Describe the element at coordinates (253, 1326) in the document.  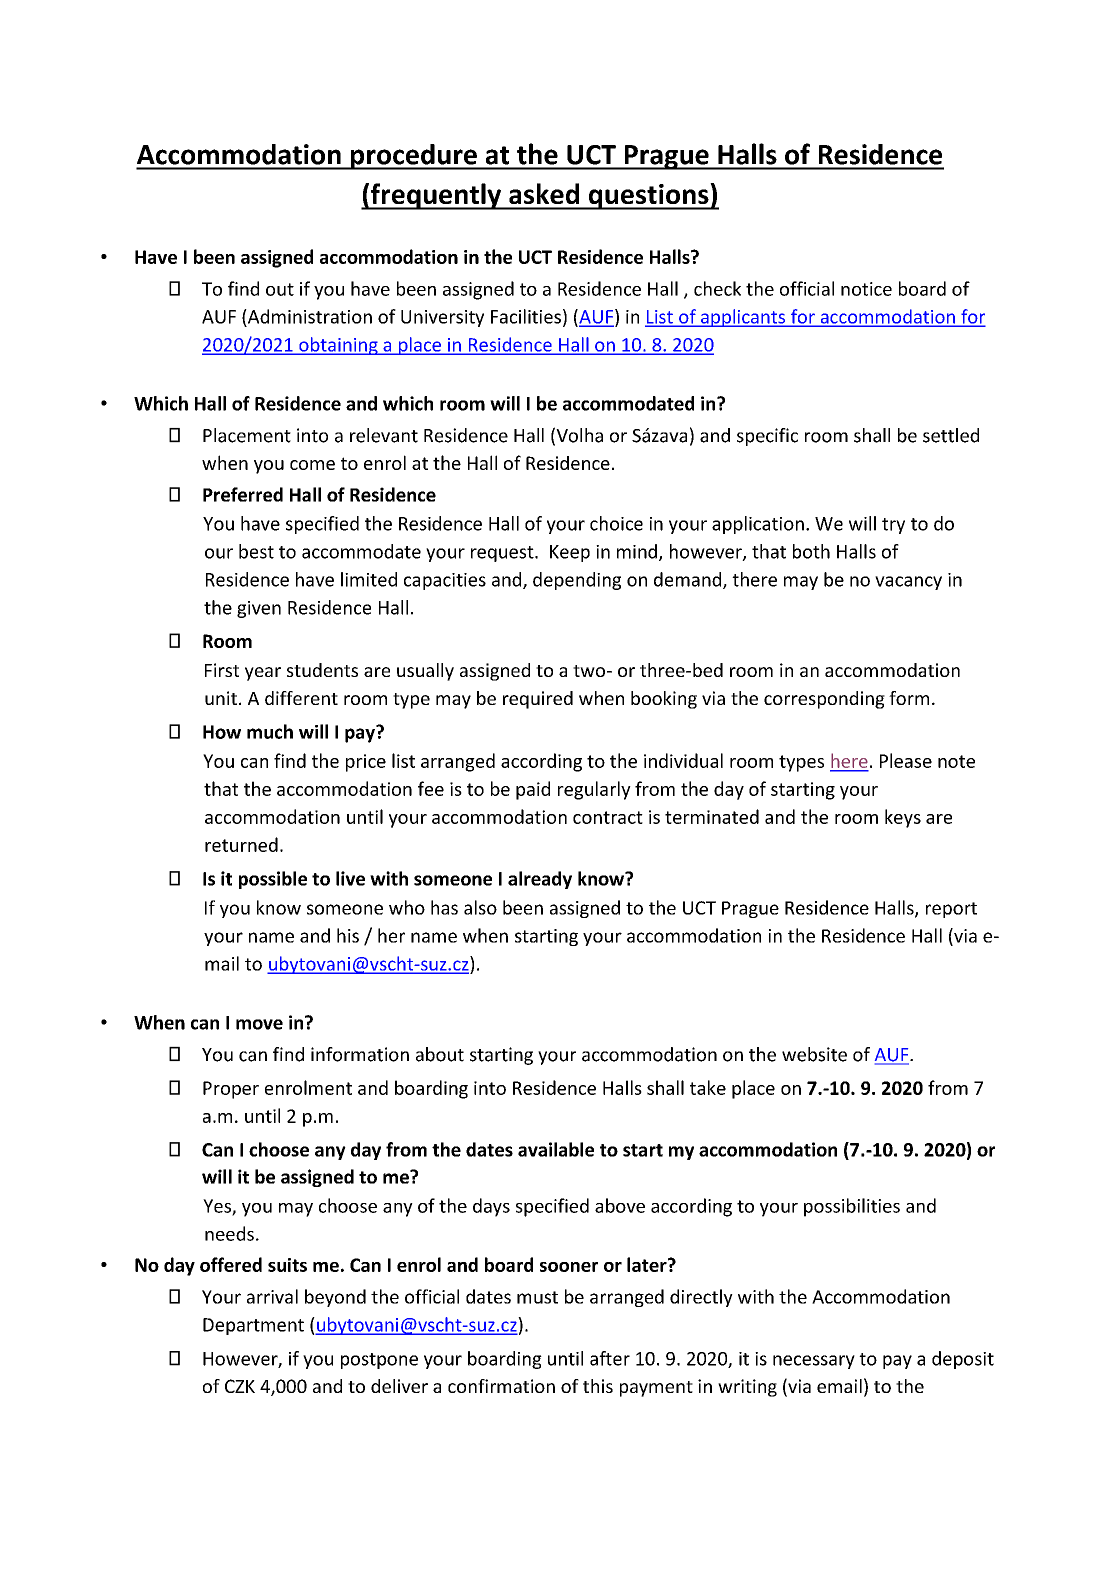
I see `Department` at that location.
